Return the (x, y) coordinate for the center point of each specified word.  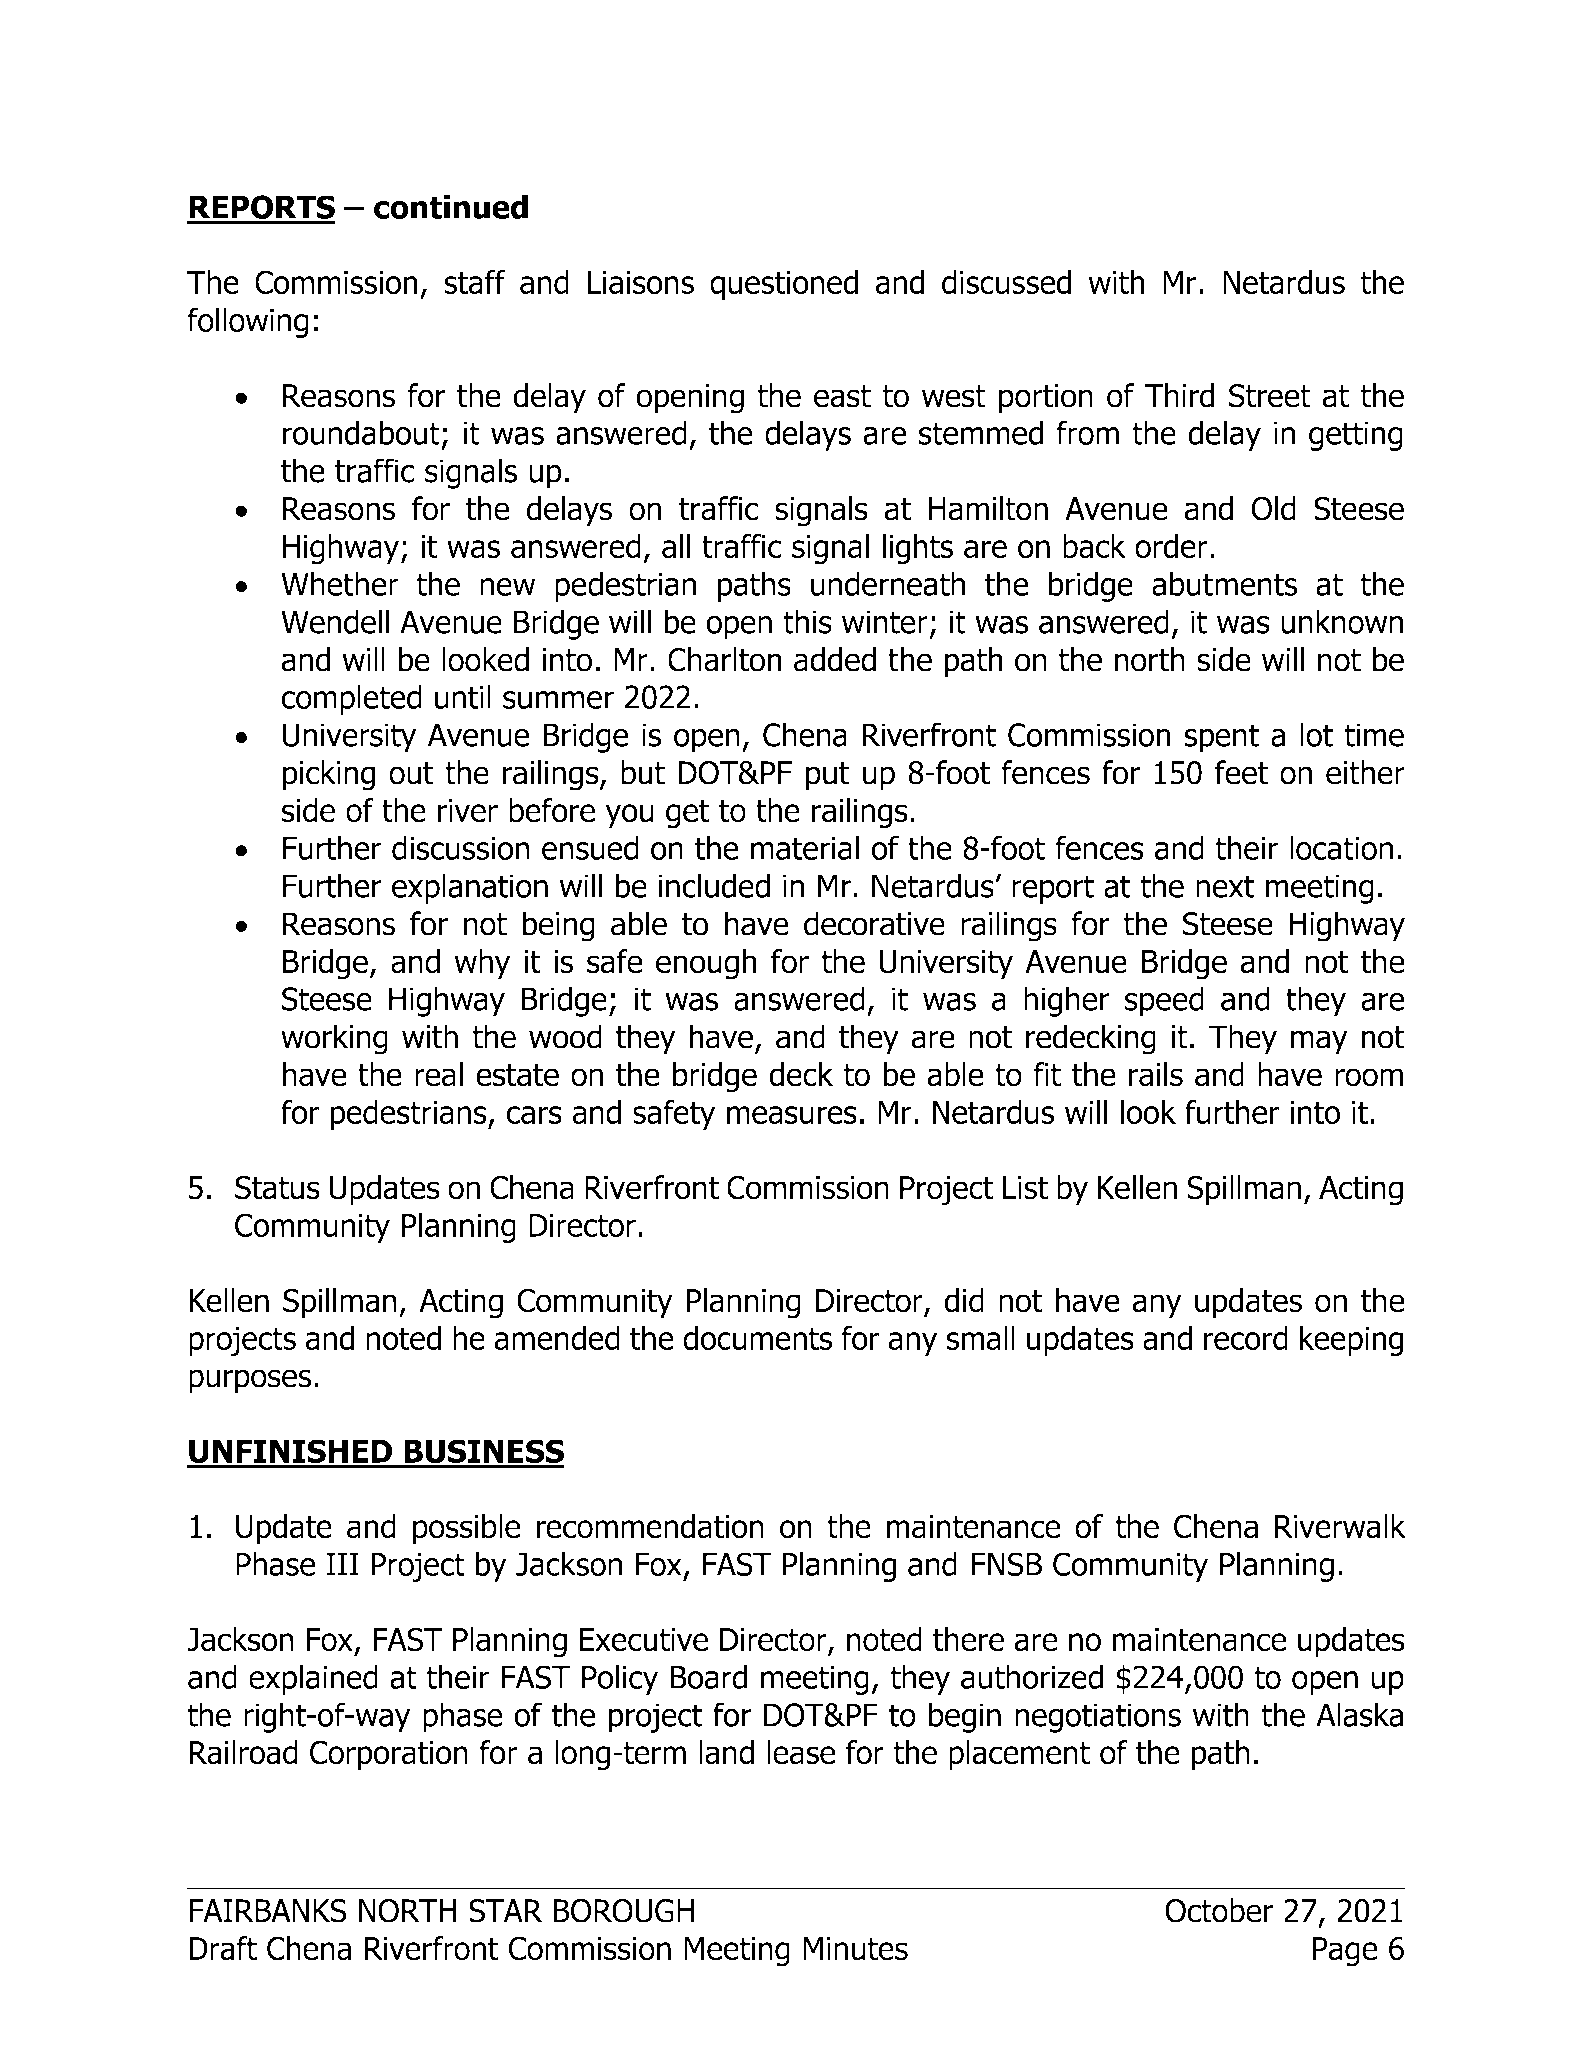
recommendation (650, 1526)
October (1219, 1910)
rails (1156, 1074)
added (835, 659)
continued (451, 206)
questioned (784, 285)
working (334, 1039)
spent (1221, 738)
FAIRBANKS (268, 1911)
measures (792, 1115)
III (342, 1564)
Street (1270, 396)
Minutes (855, 1949)
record (1246, 1338)
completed (351, 699)
